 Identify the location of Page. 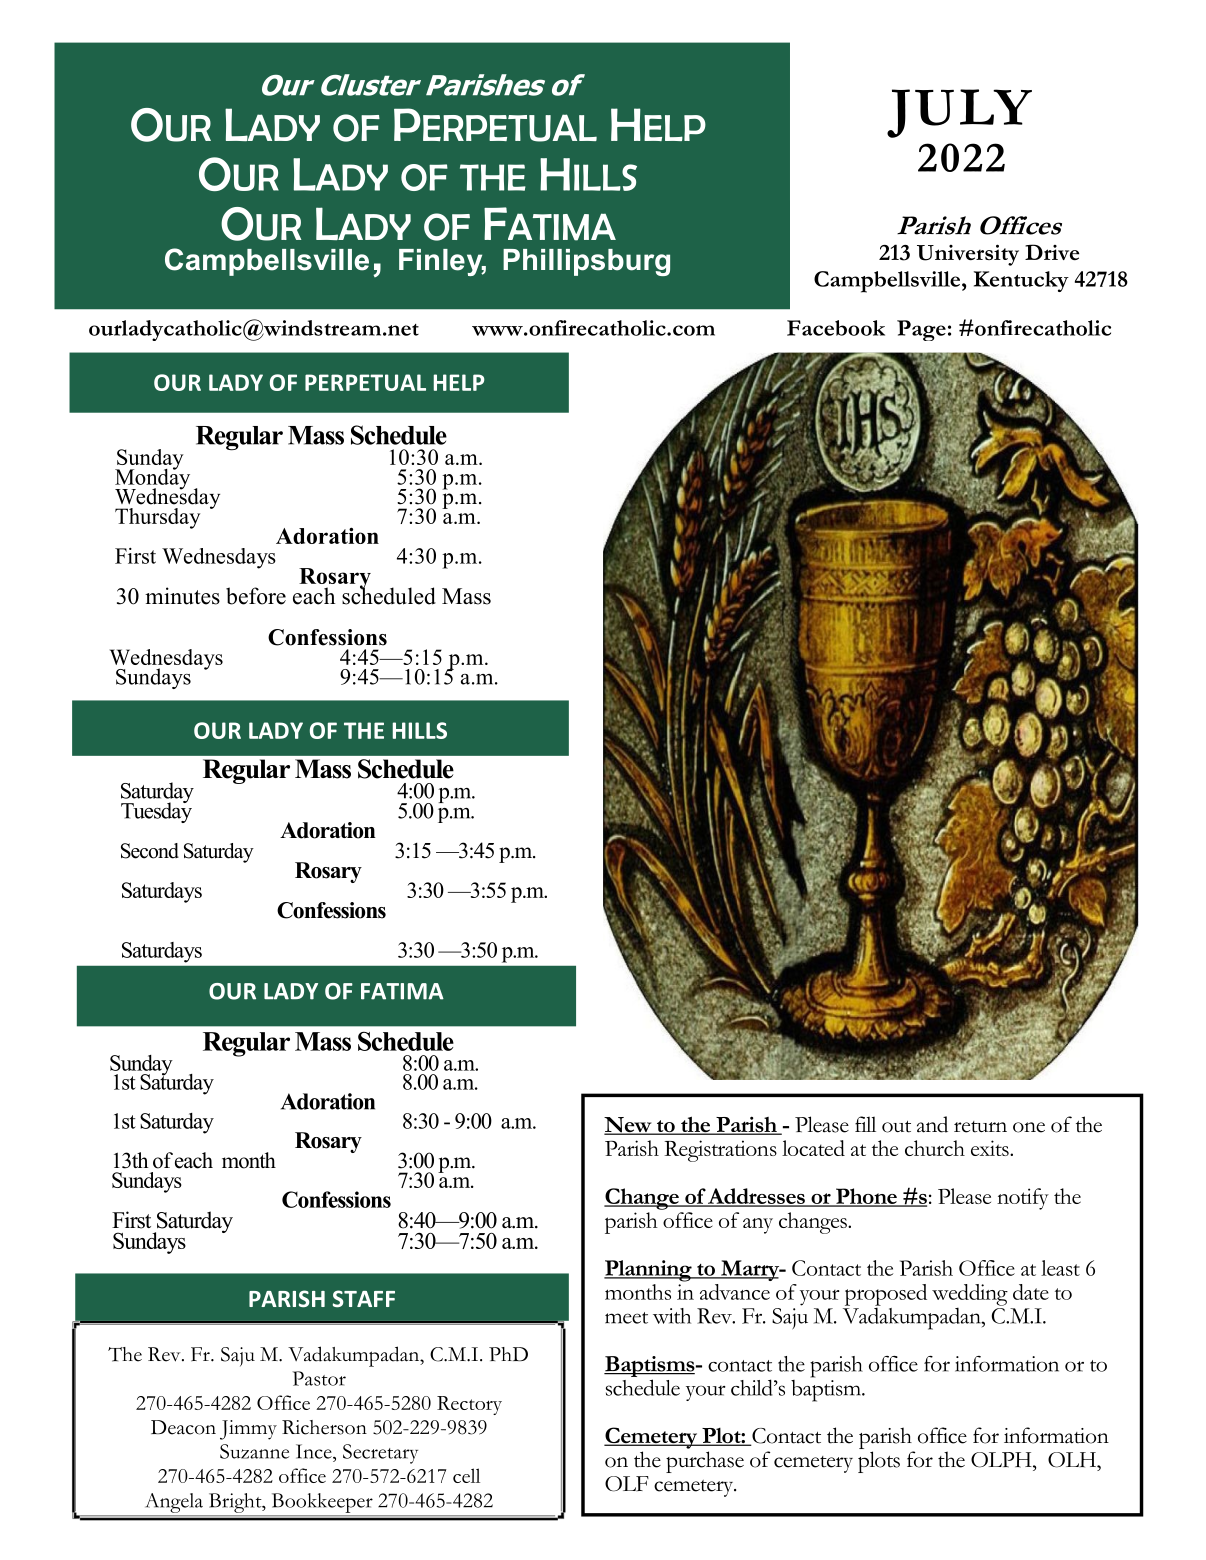
(921, 330).
